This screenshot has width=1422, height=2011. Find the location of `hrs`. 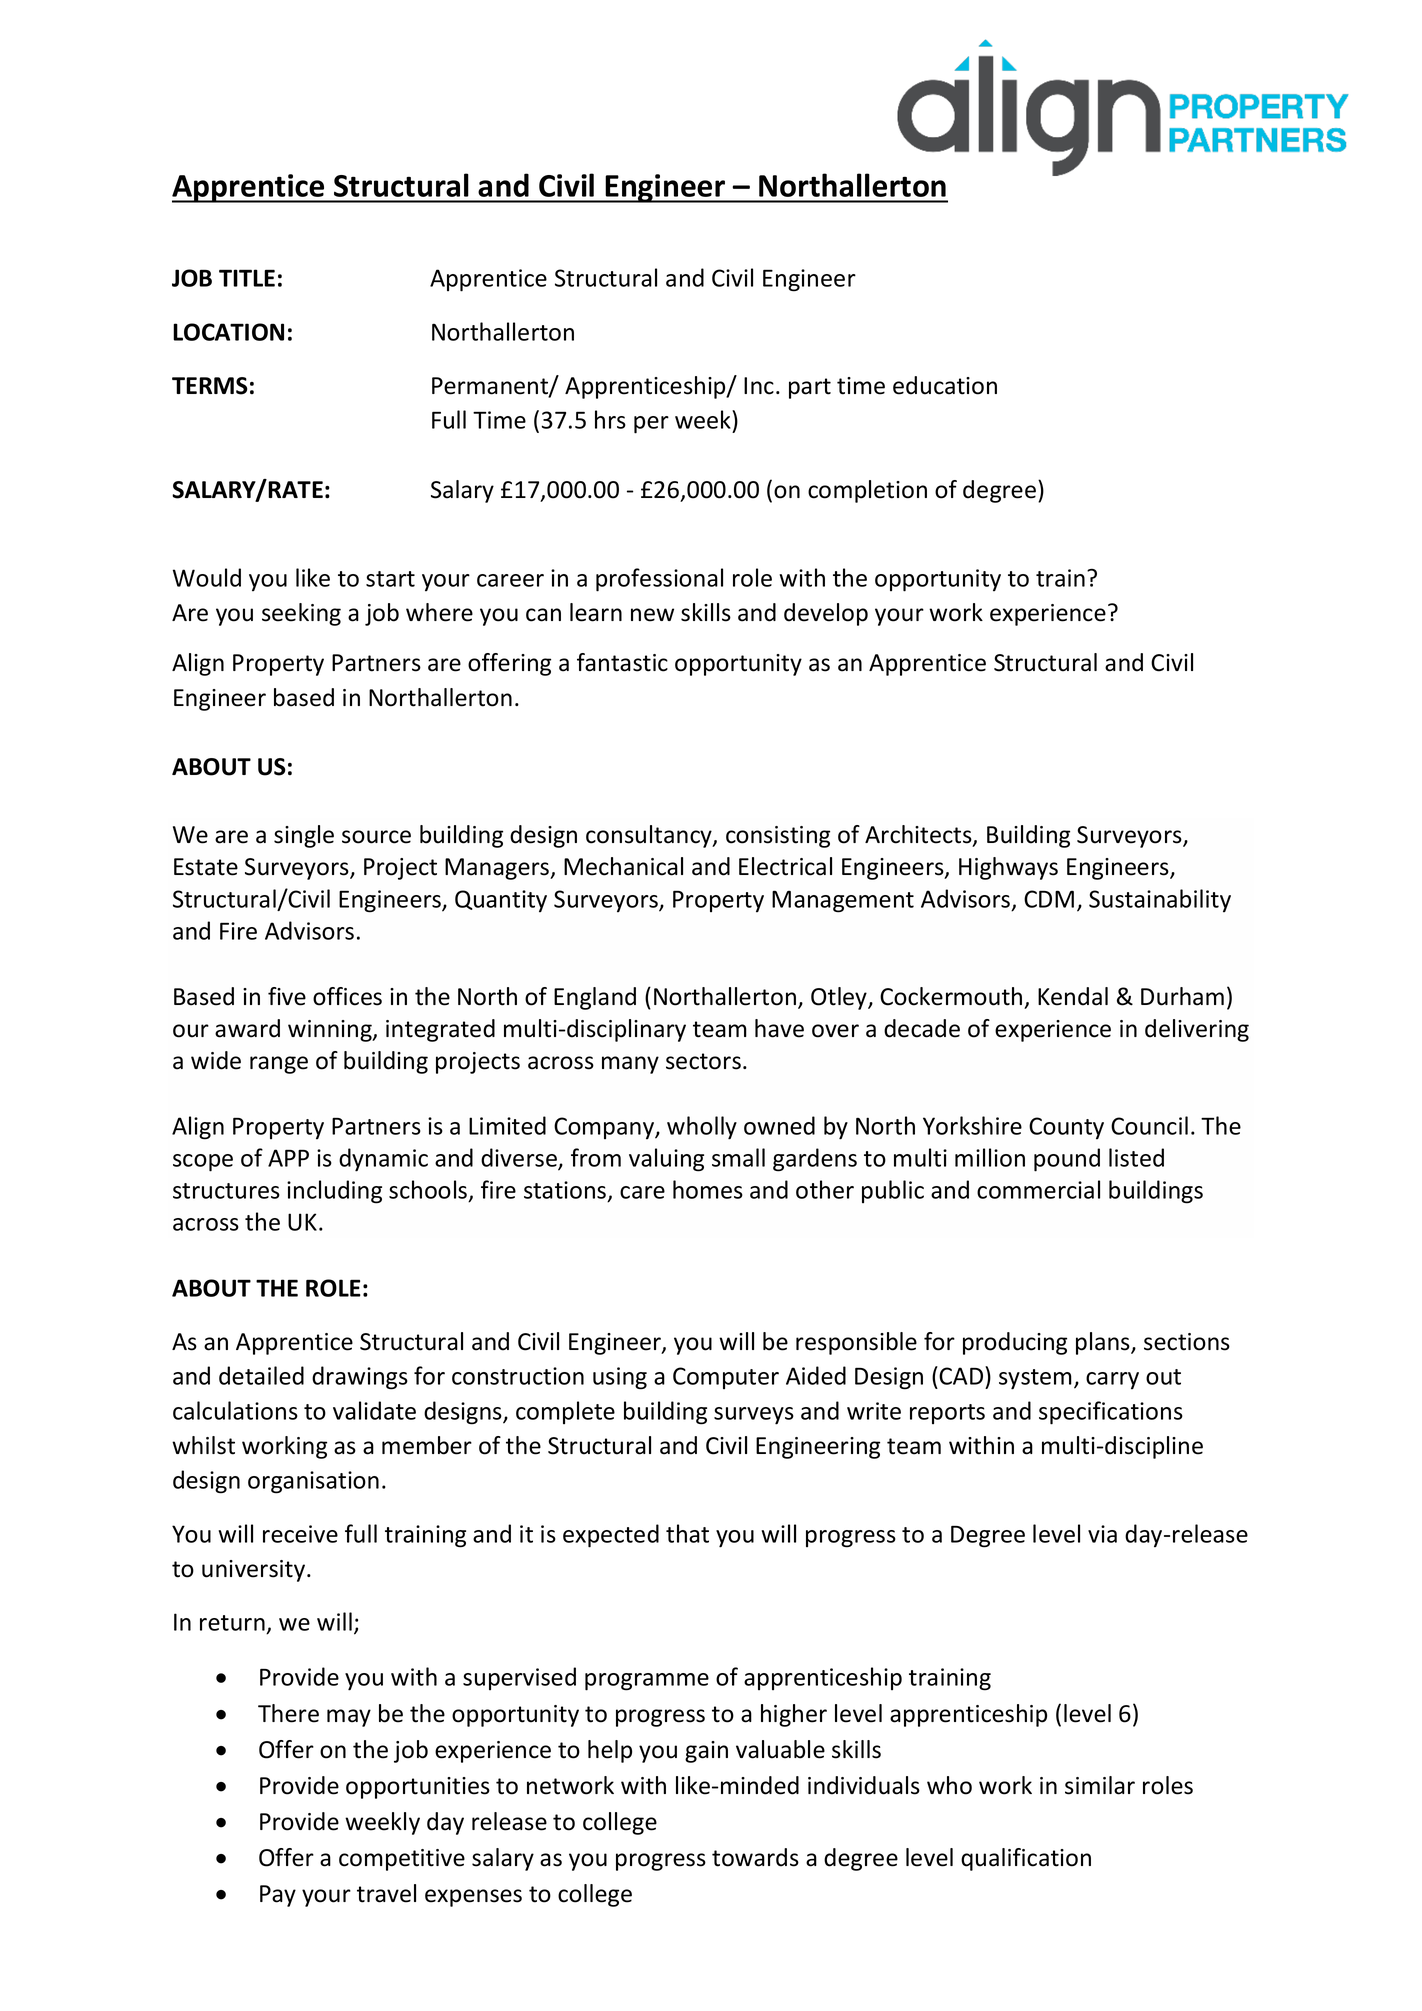

hrs is located at coordinates (610, 419).
